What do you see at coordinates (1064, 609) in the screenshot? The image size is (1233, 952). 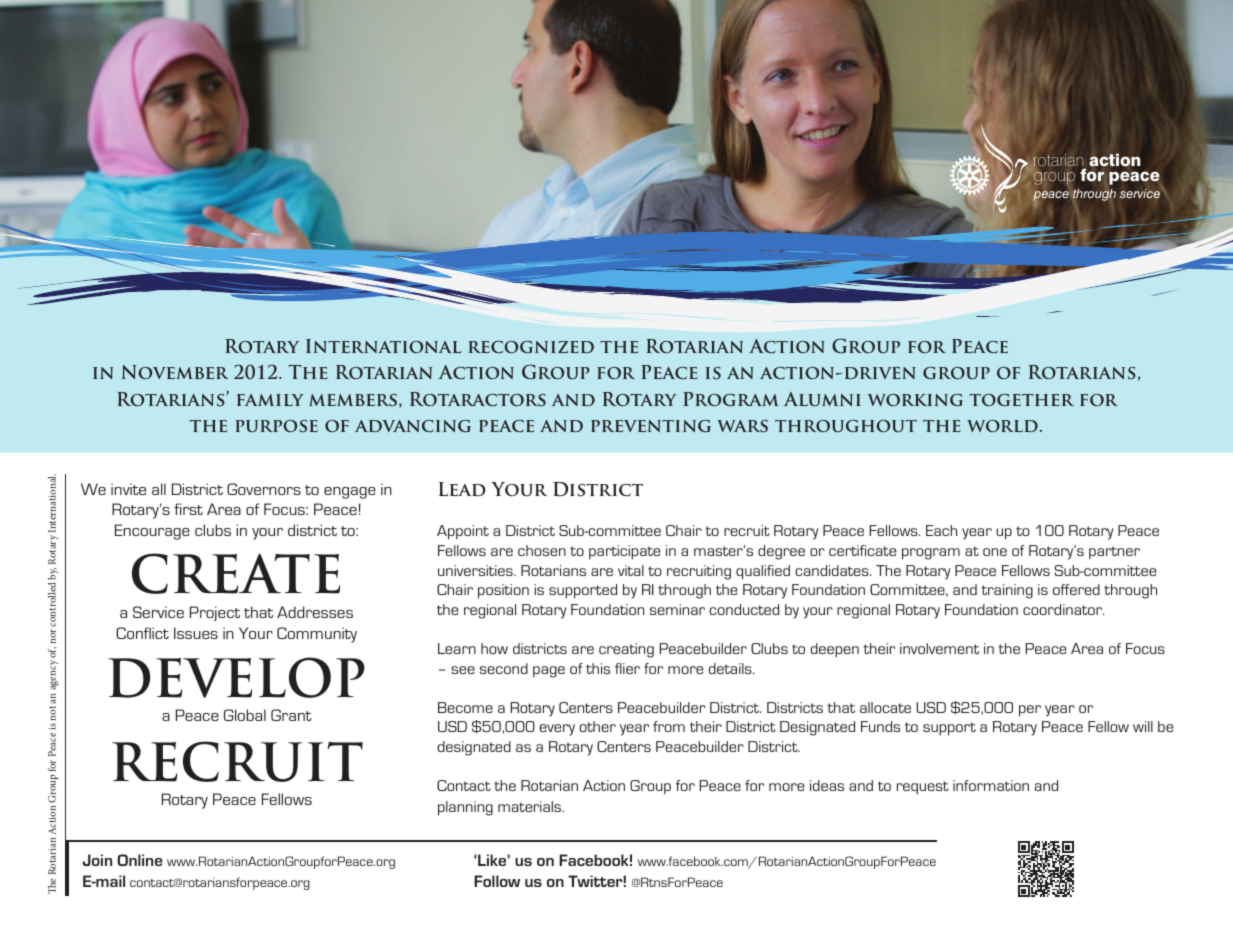 I see `coordinator` at bounding box center [1064, 609].
